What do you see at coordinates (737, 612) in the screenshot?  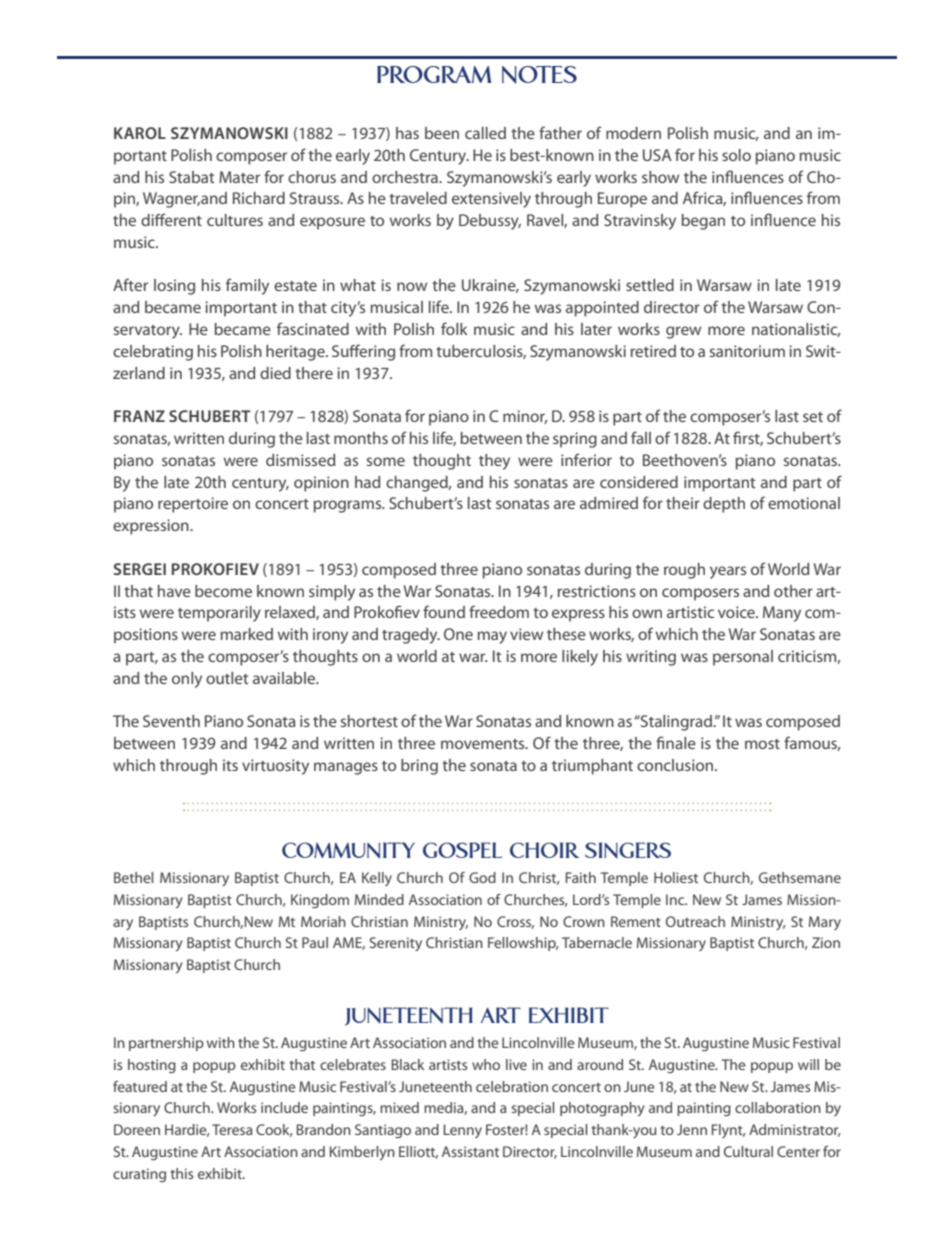 I see `voice` at bounding box center [737, 612].
